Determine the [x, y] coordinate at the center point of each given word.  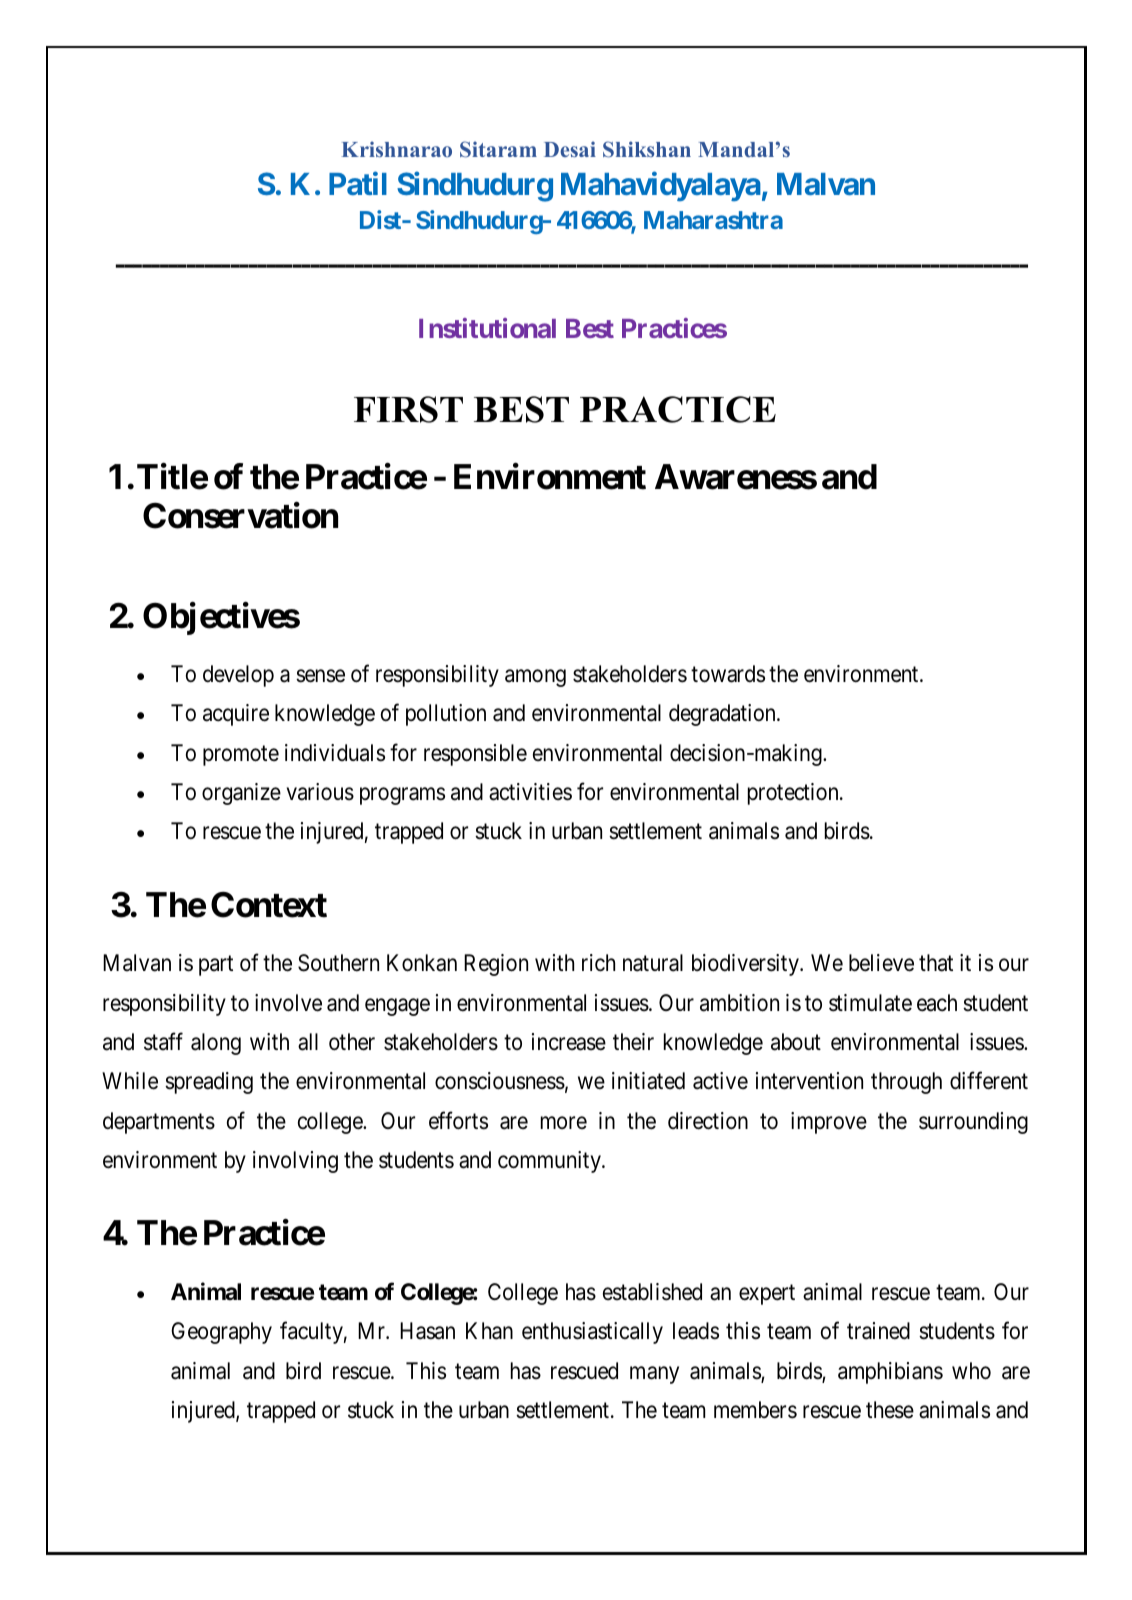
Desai [570, 149]
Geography [221, 1333]
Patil [358, 183]
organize [241, 794]
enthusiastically [592, 1333]
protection [794, 794]
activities [530, 792]
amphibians [890, 1373]
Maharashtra [713, 220]
